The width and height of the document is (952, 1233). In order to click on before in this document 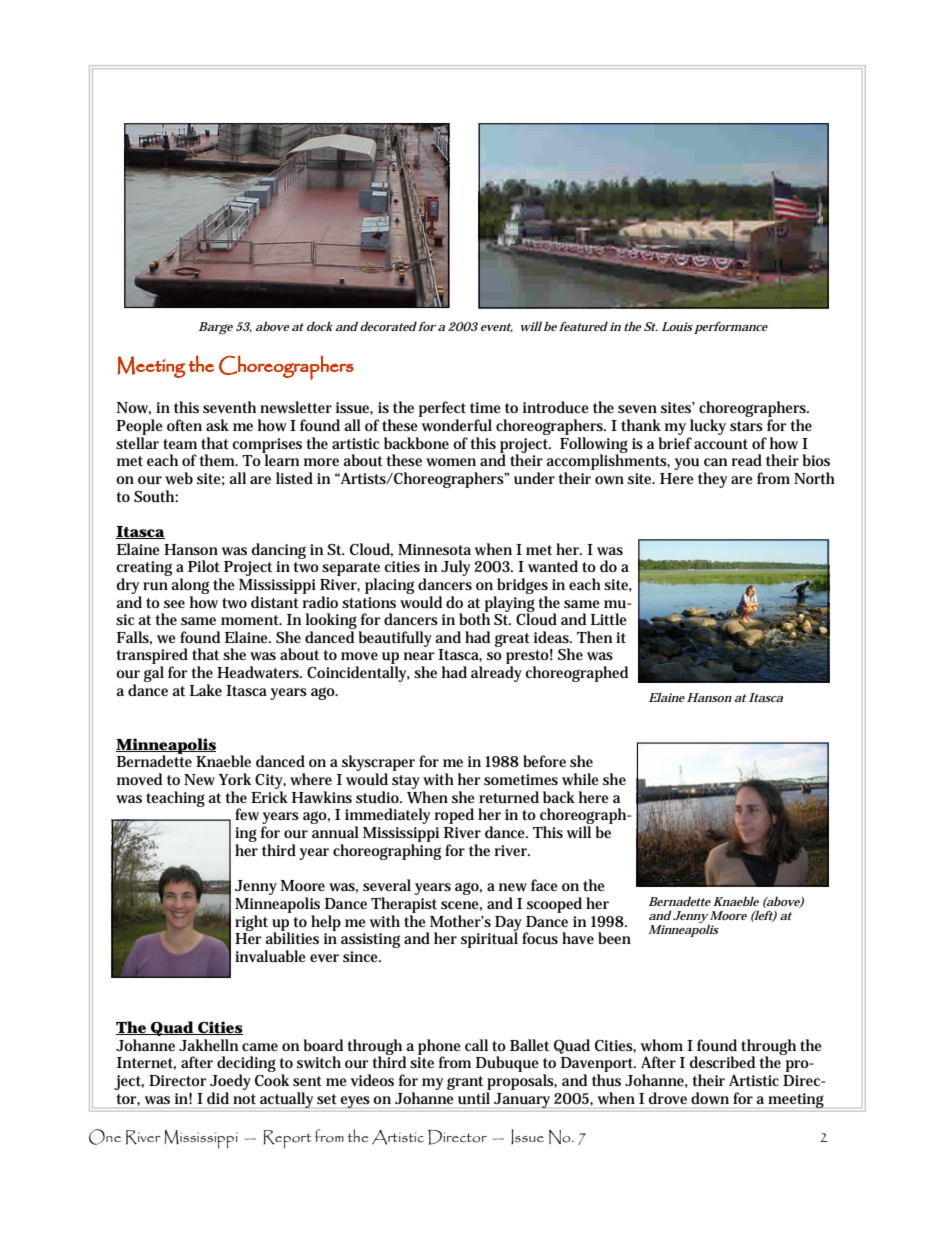, I will do `click(544, 761)`.
